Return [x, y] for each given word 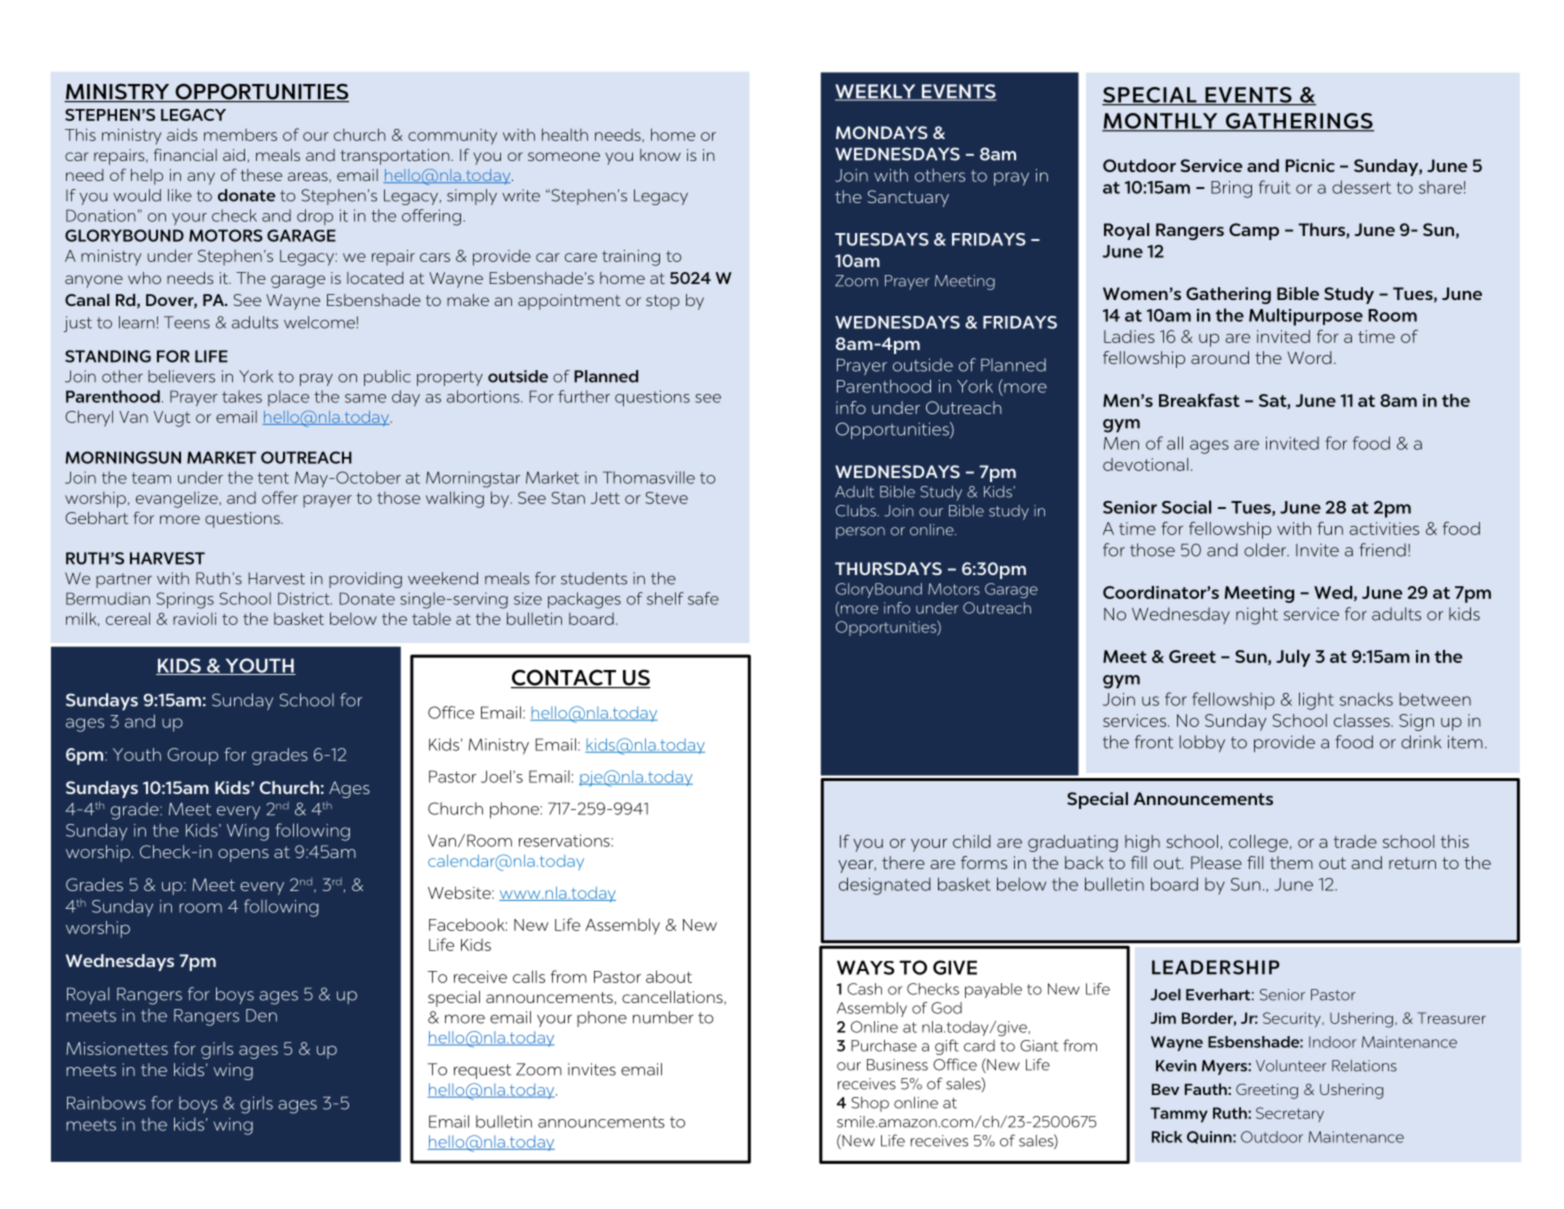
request [482, 1071]
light [1316, 701]
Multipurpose [1306, 317]
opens [243, 855]
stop [663, 302]
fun [1330, 528]
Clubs [857, 511]
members [240, 135]
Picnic [1310, 165]
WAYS [866, 967]
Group [192, 756]
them [1291, 862]
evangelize [178, 499]
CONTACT [565, 678]
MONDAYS [882, 132]
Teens [187, 322]
